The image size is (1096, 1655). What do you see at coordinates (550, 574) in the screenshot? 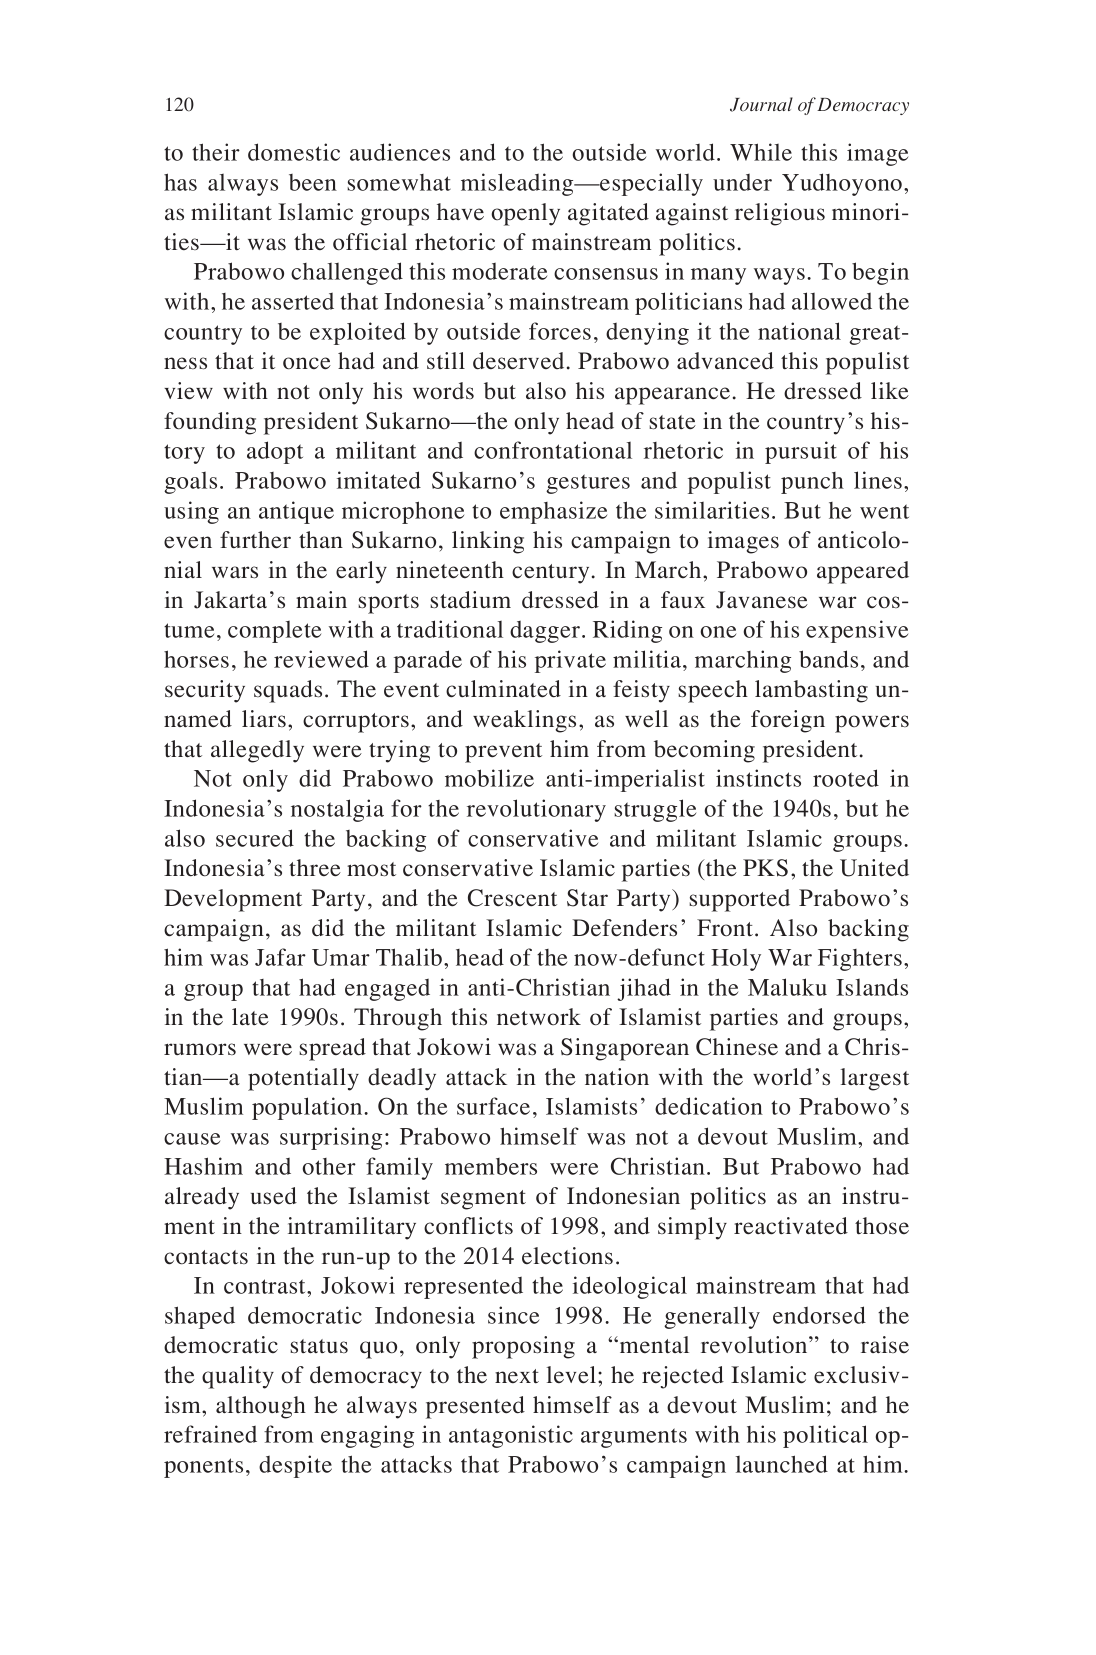
I see `century` at bounding box center [550, 574].
